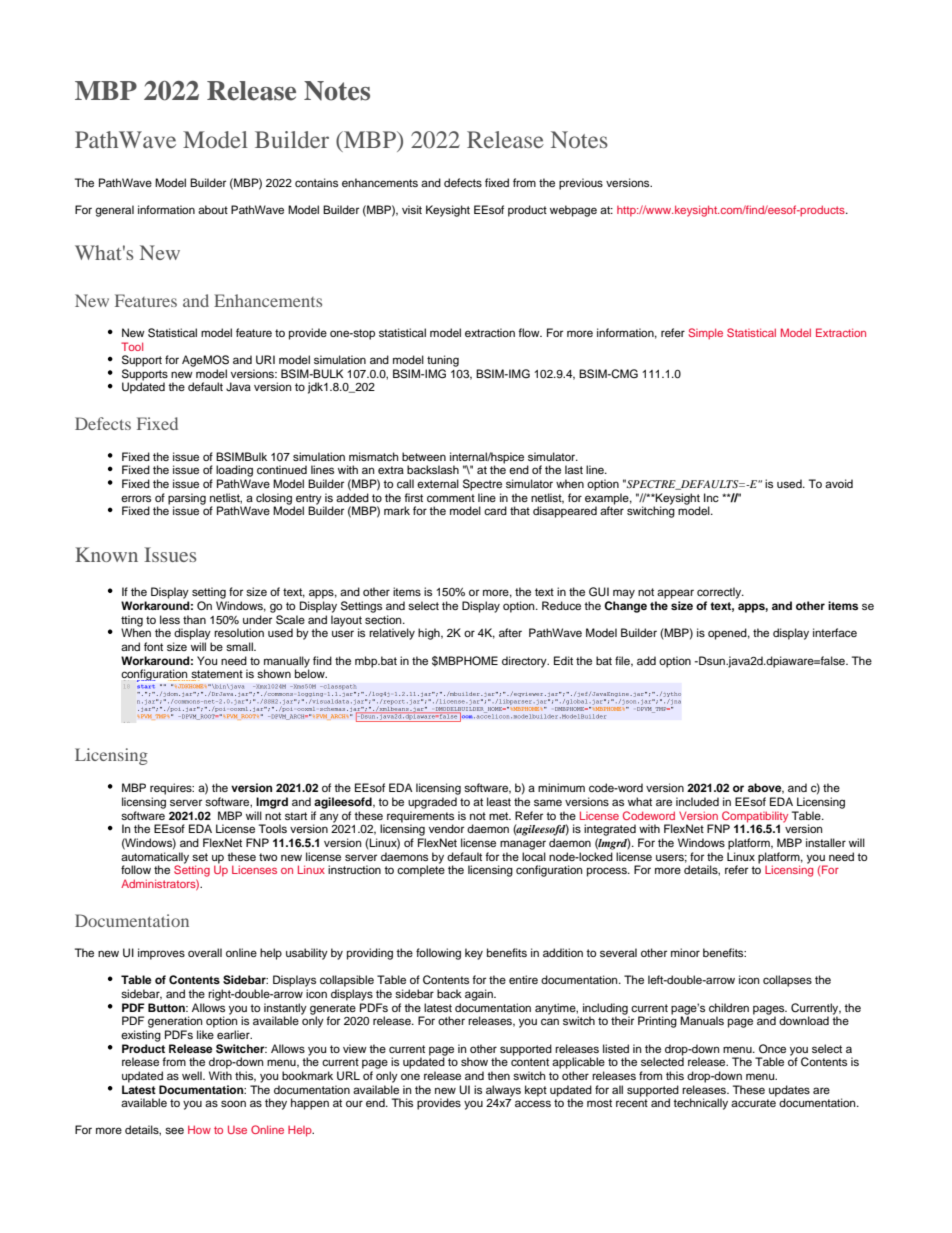  I want to click on about, so click(213, 209).
